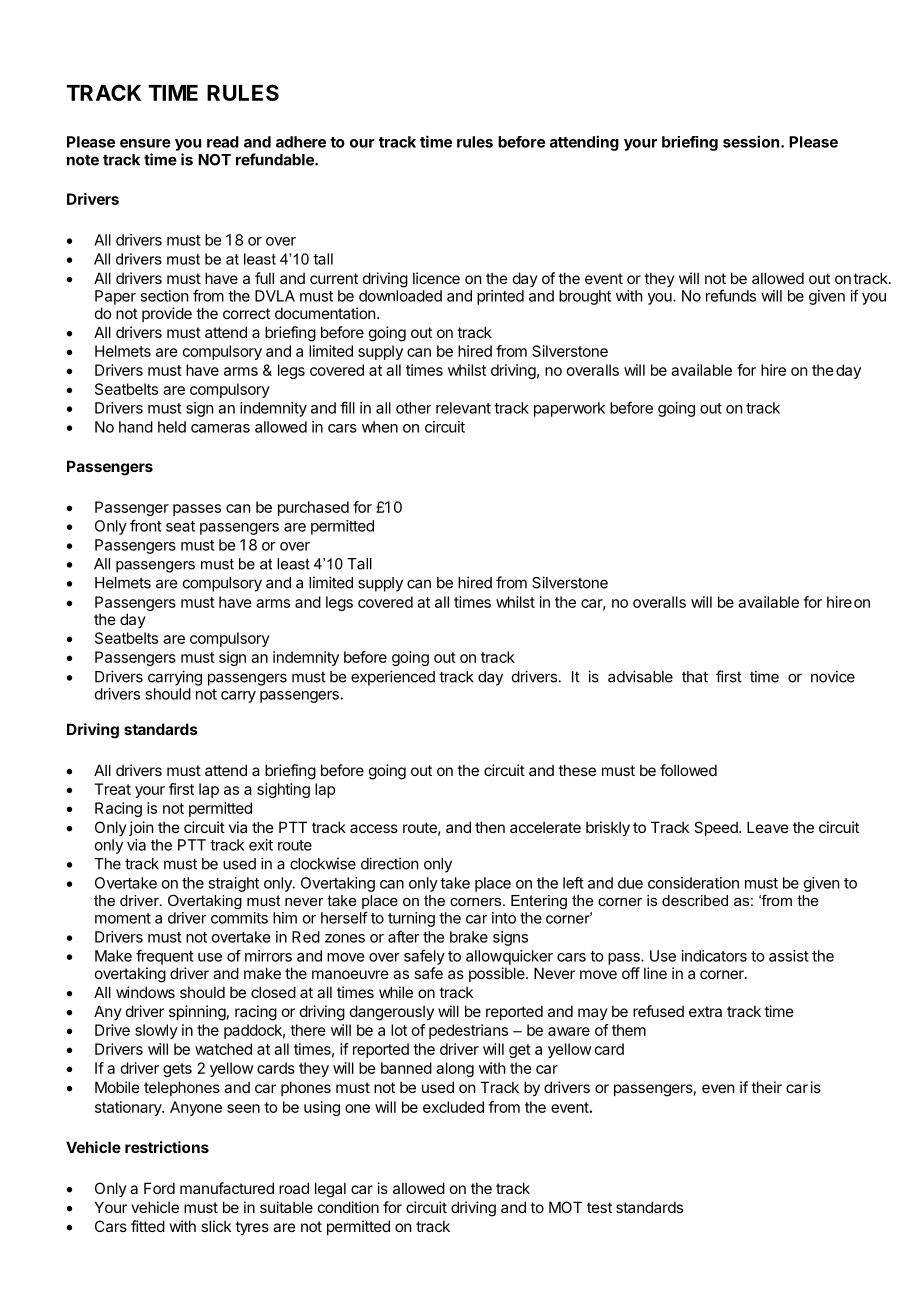 This screenshot has height=1307, width=924. What do you see at coordinates (695, 677) in the screenshot?
I see `that` at bounding box center [695, 677].
